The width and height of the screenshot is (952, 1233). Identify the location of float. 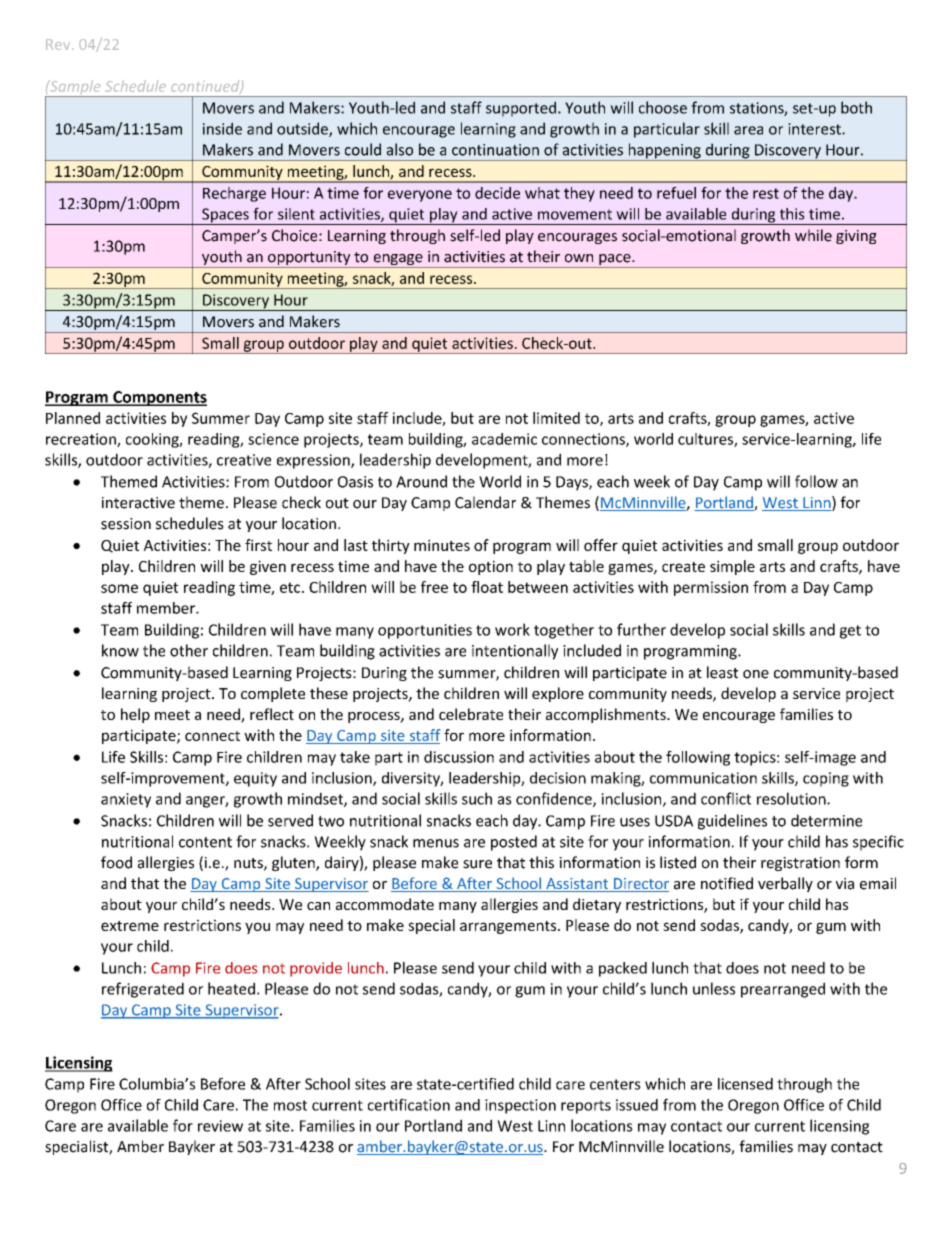
(487, 587).
